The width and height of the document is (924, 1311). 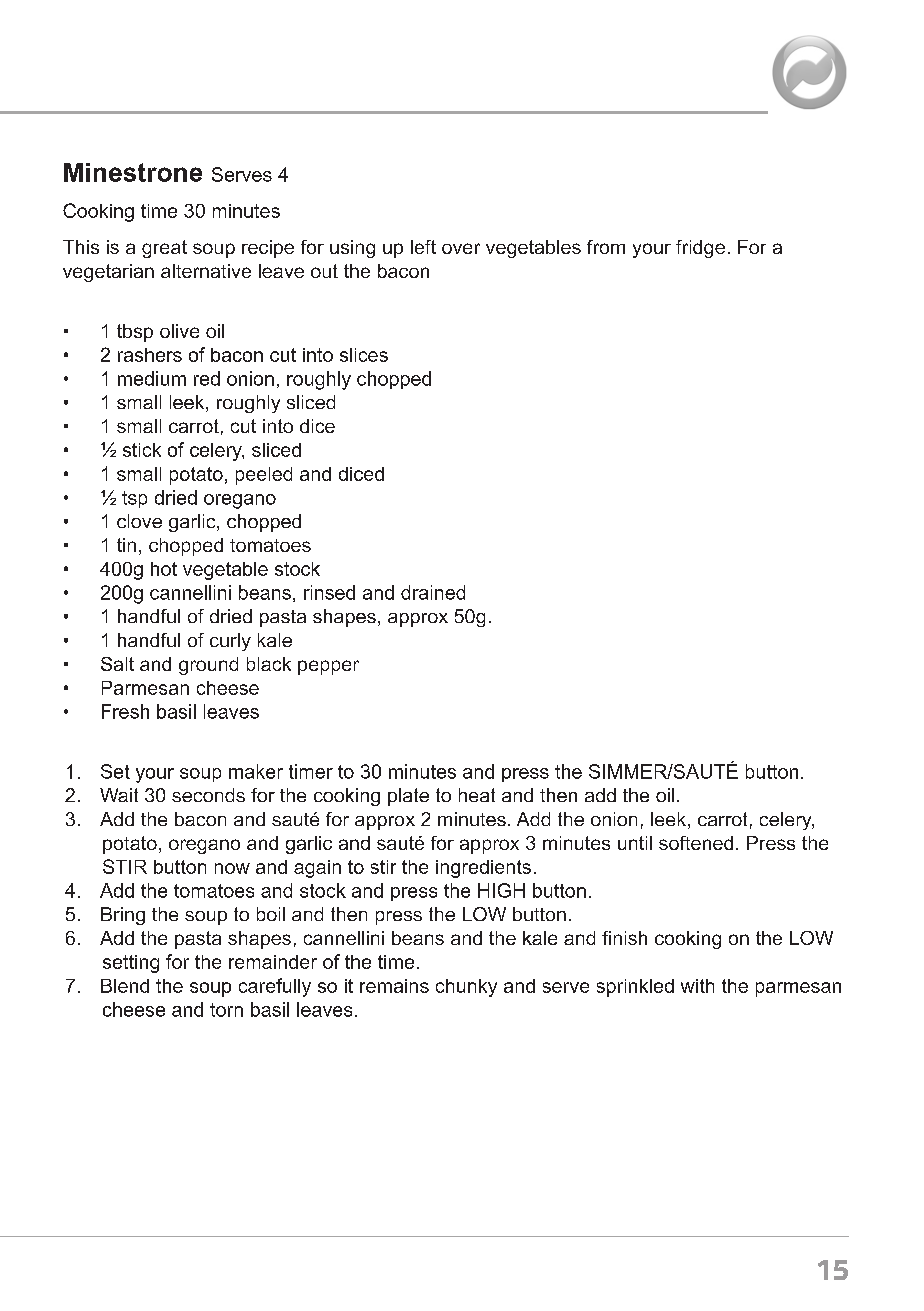 What do you see at coordinates (133, 172) in the document?
I see `Minestrone` at bounding box center [133, 172].
